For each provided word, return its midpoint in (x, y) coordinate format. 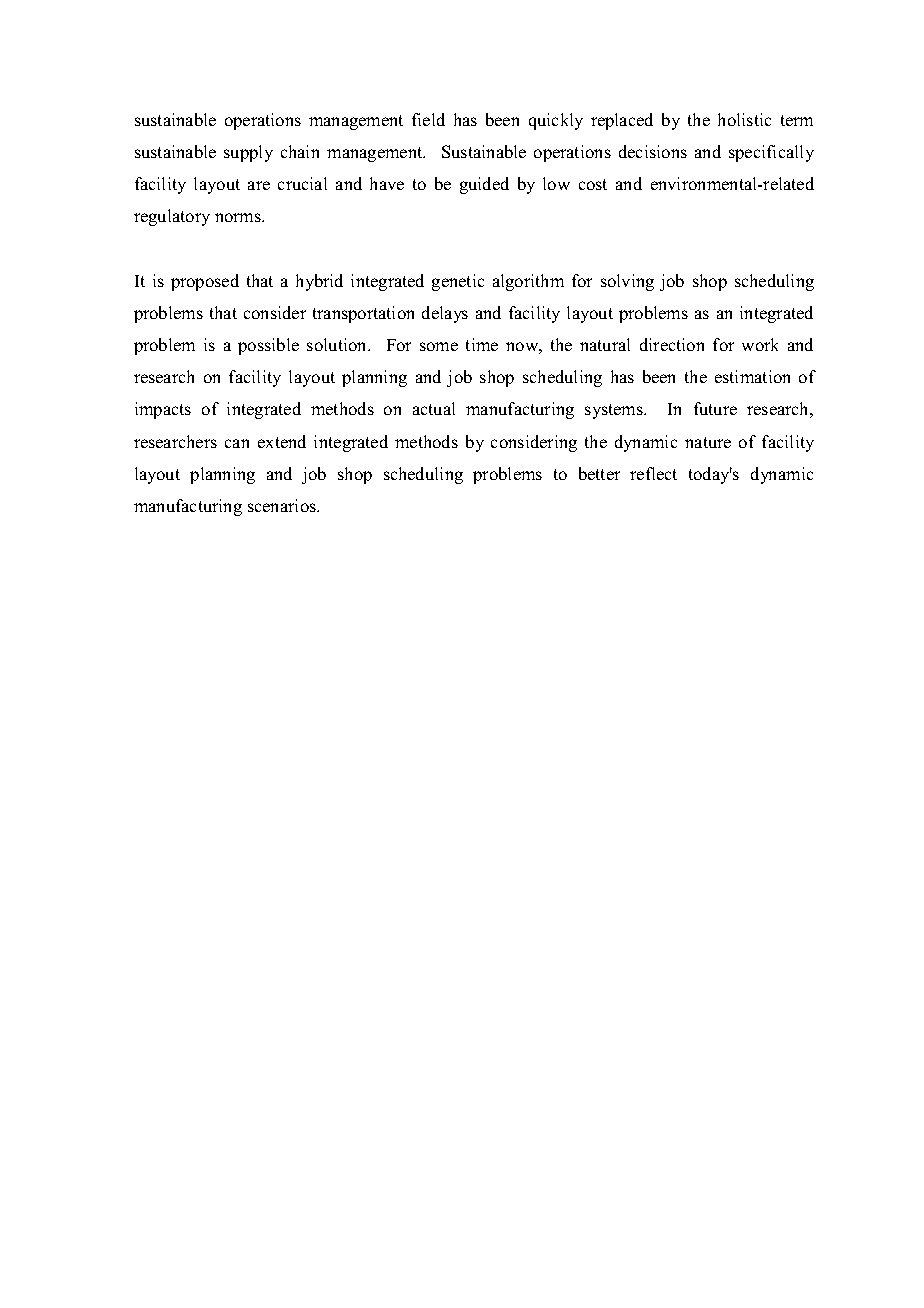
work (760, 344)
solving (627, 282)
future (715, 408)
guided (484, 185)
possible (268, 346)
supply (248, 153)
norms (239, 217)
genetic (458, 282)
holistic (744, 119)
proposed (205, 282)
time (482, 344)
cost (593, 184)
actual (434, 408)
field (428, 119)
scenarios (283, 505)
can (237, 443)
